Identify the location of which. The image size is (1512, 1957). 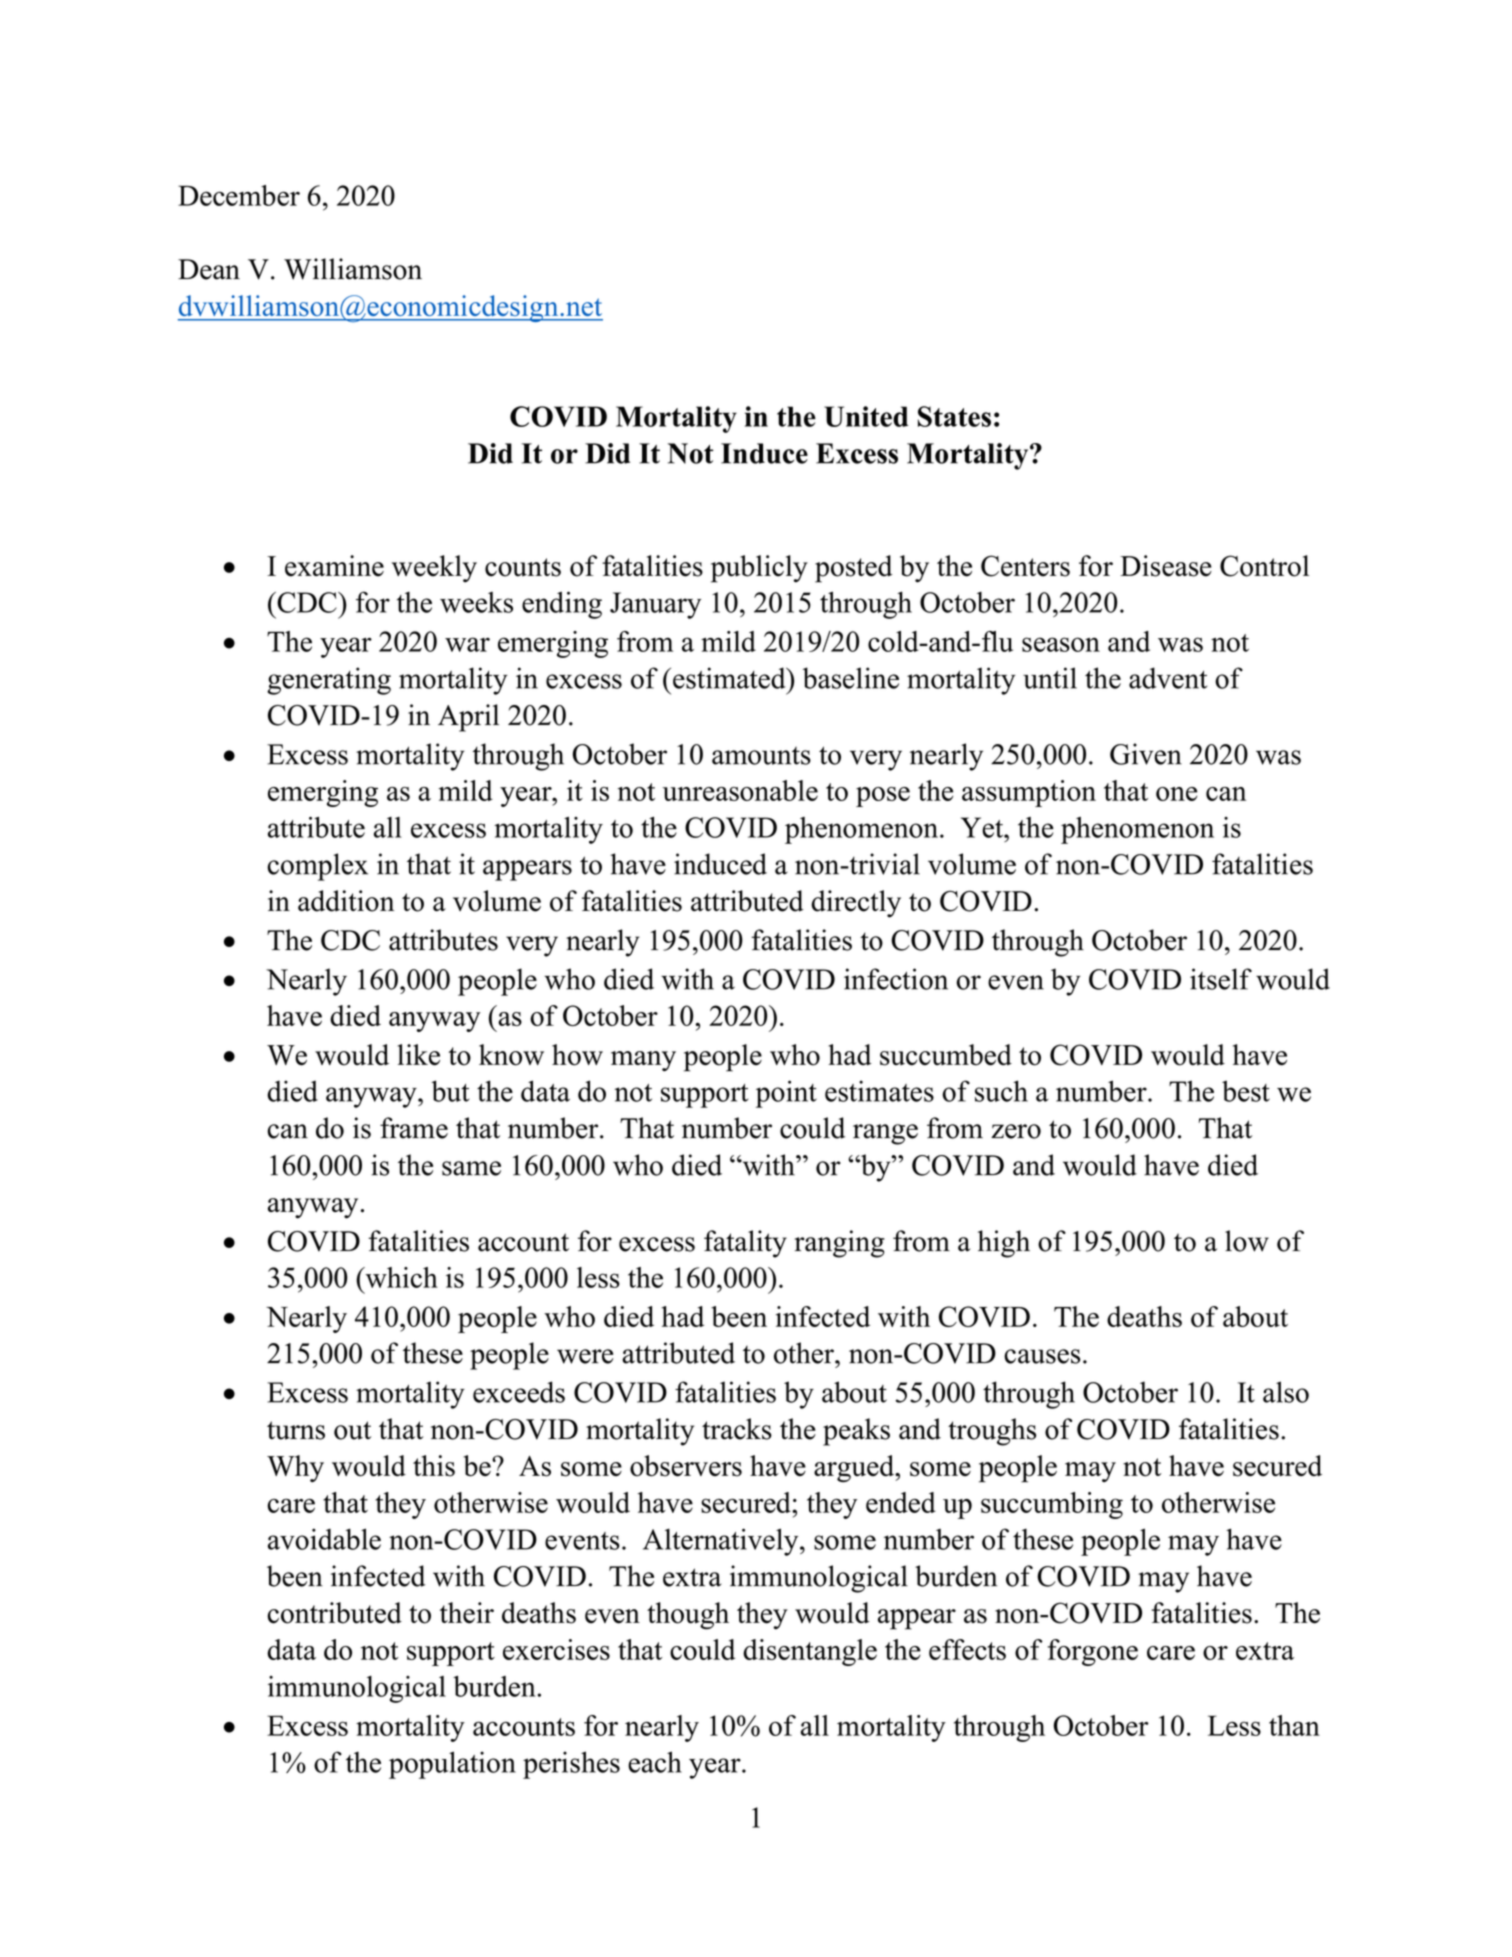
(400, 1277).
